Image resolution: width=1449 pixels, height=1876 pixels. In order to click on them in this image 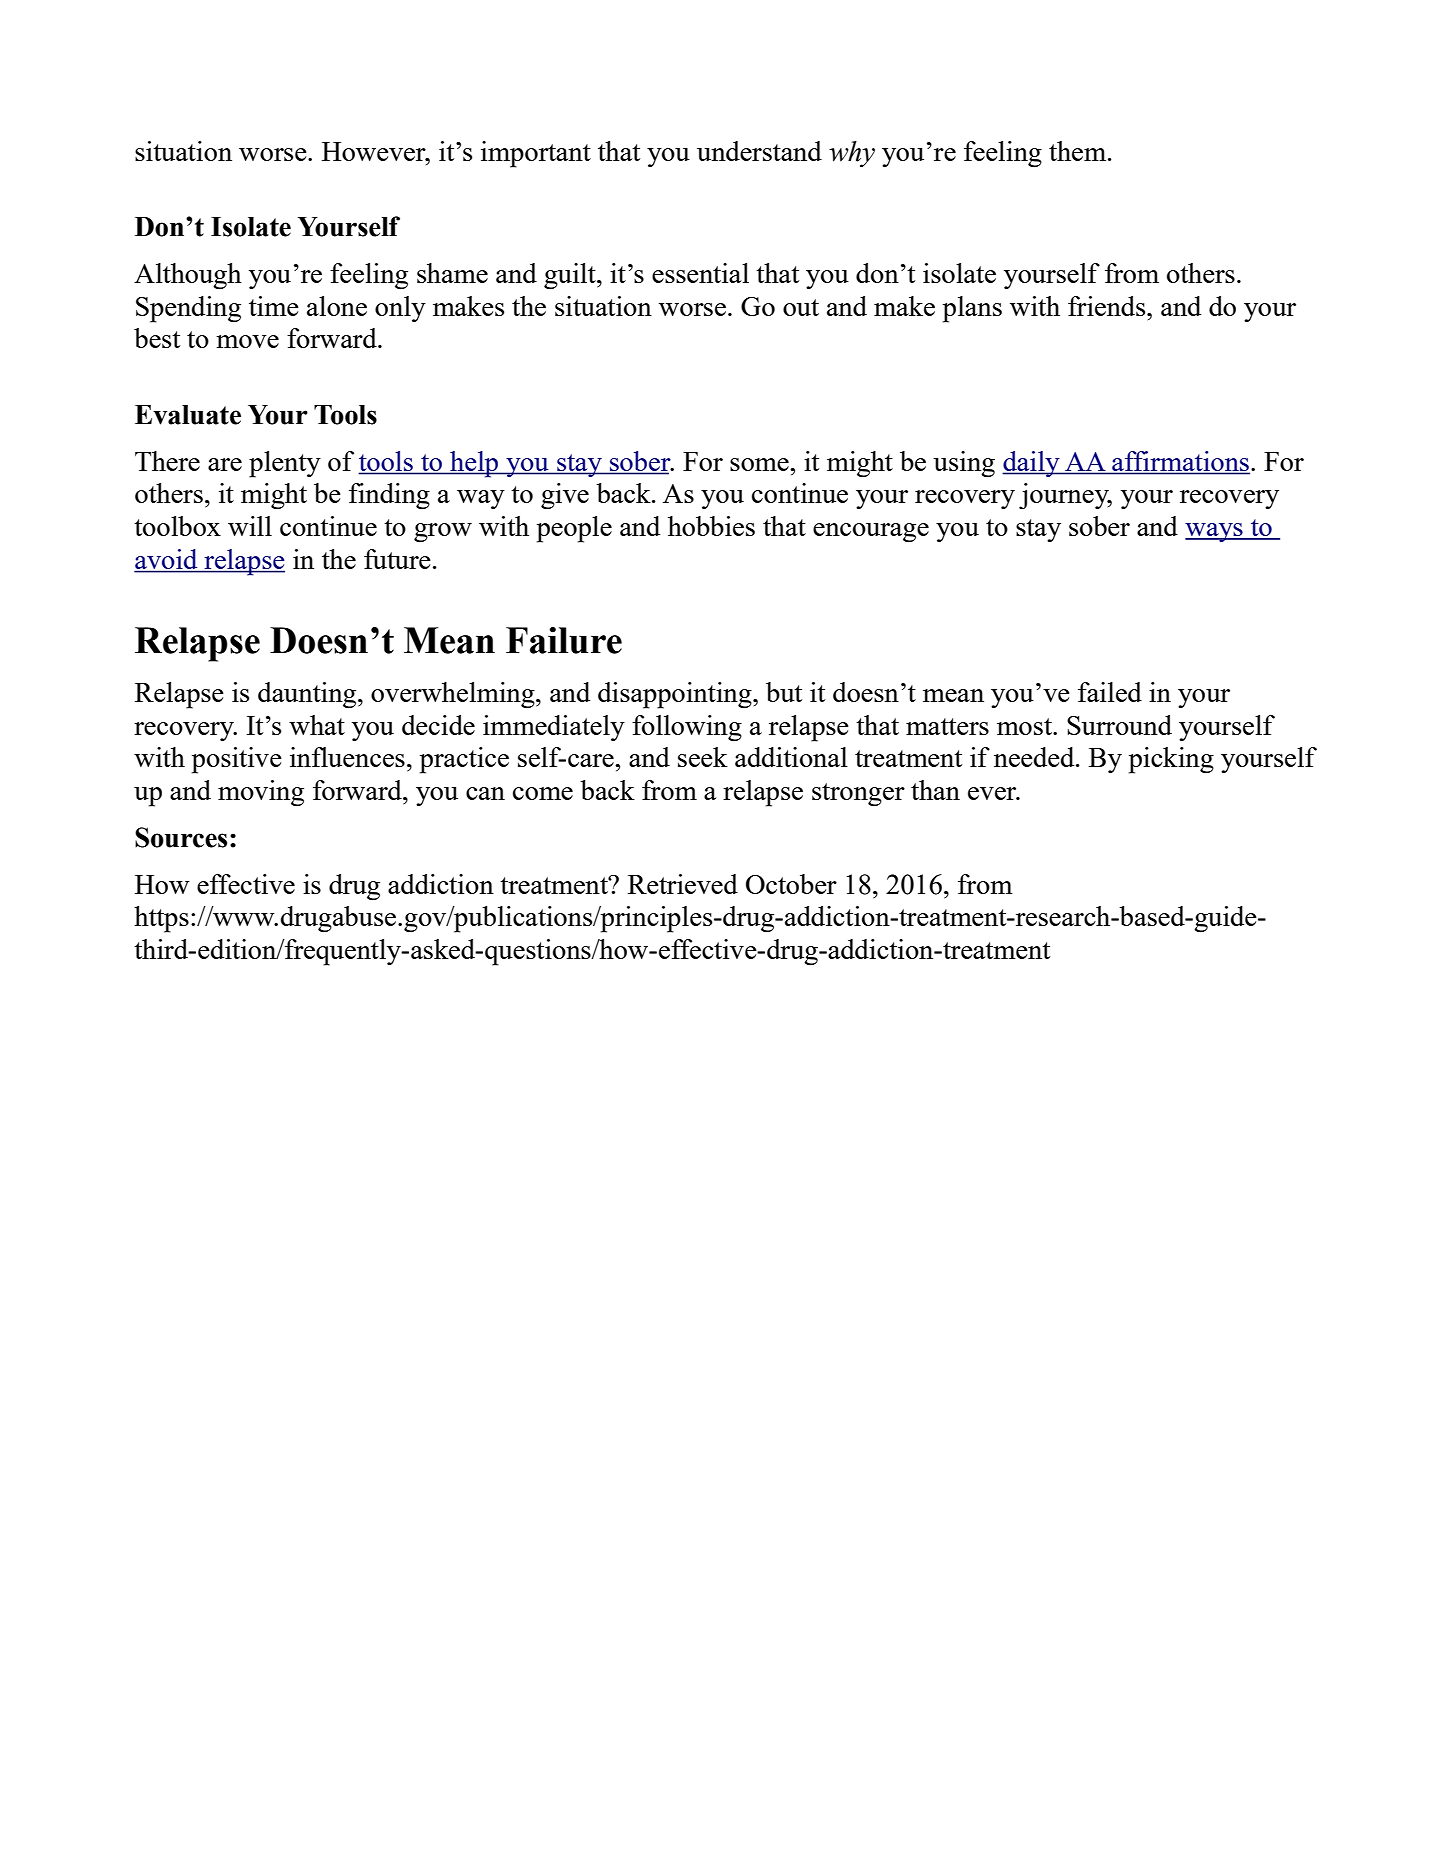, I will do `click(1077, 151)`.
